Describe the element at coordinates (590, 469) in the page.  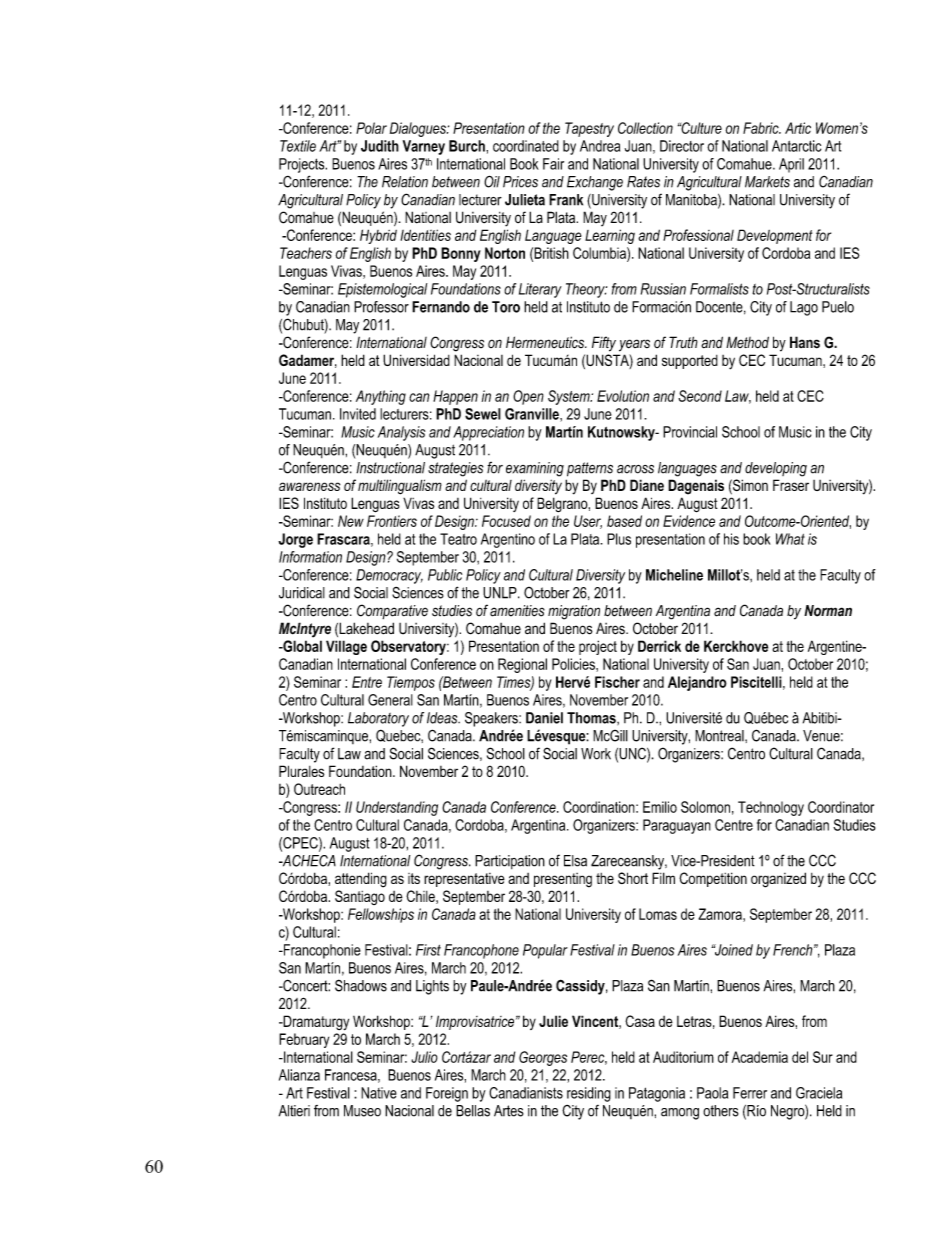
I see `patterns` at that location.
